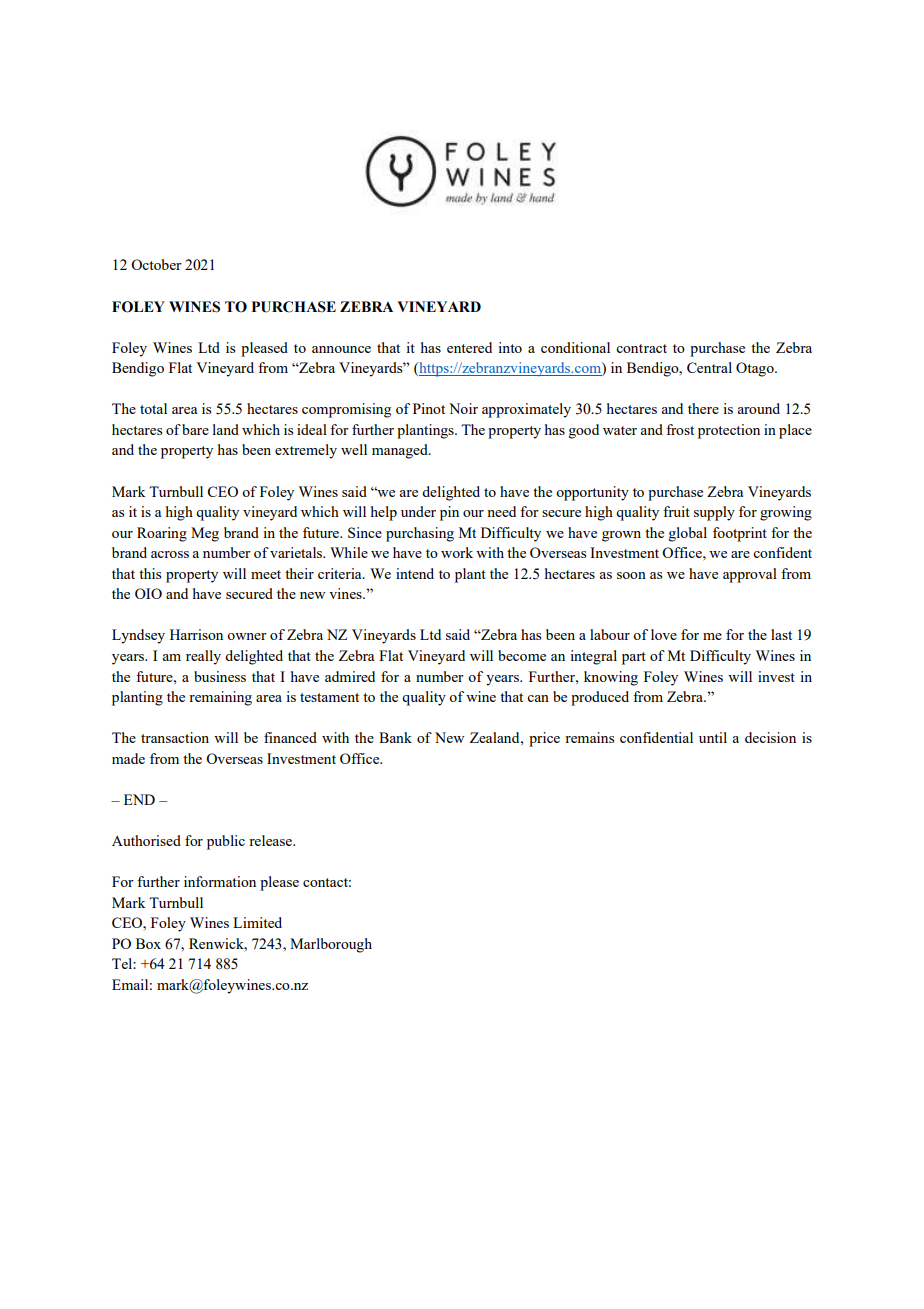 This page has width=924, height=1309. What do you see at coordinates (196, 634) in the page?
I see `Harrison` at bounding box center [196, 634].
